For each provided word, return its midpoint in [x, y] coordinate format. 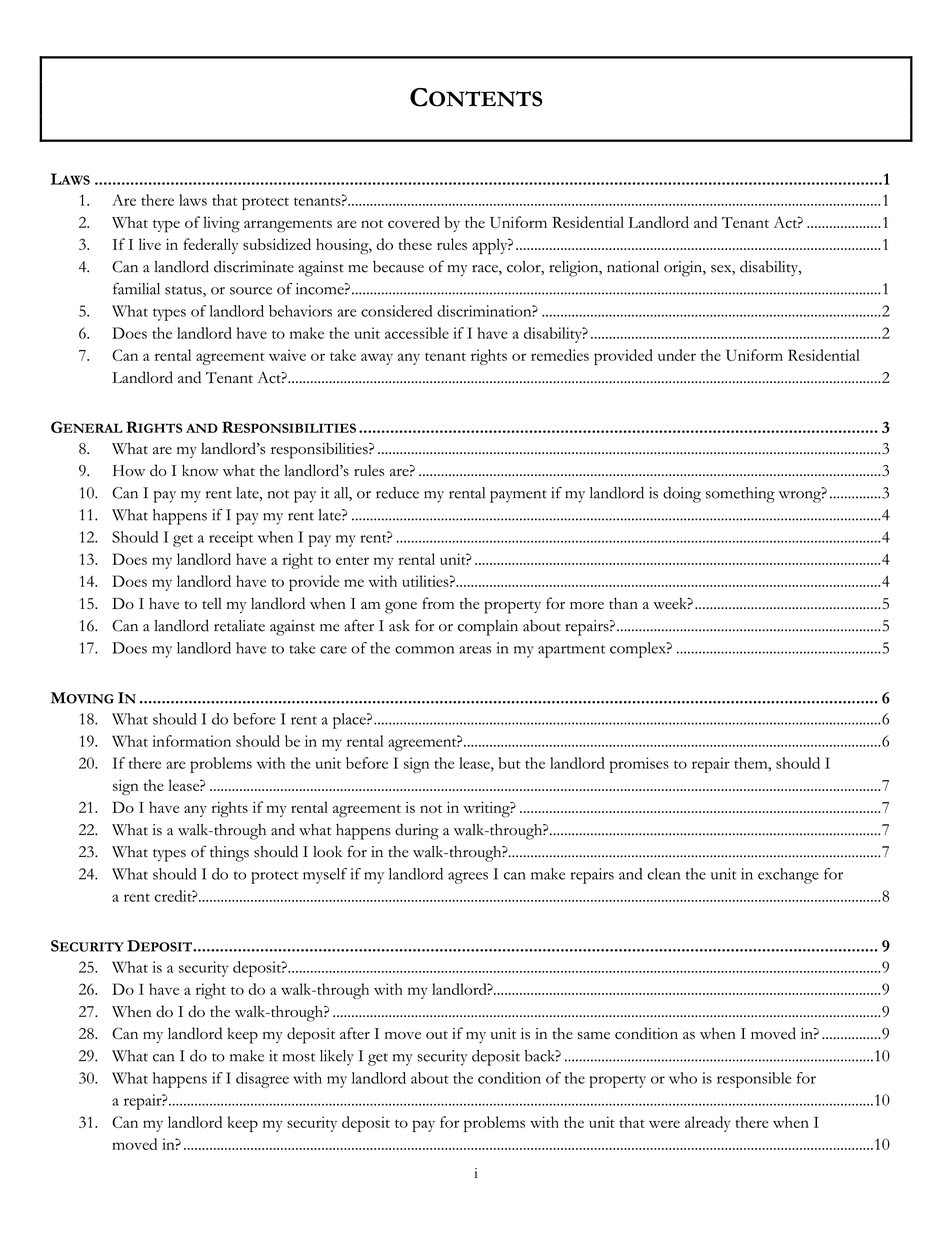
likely [337, 1058]
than [623, 603]
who [683, 1078]
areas [475, 650]
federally [211, 246]
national [633, 267]
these [415, 244]
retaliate [239, 626]
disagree [262, 1080]
